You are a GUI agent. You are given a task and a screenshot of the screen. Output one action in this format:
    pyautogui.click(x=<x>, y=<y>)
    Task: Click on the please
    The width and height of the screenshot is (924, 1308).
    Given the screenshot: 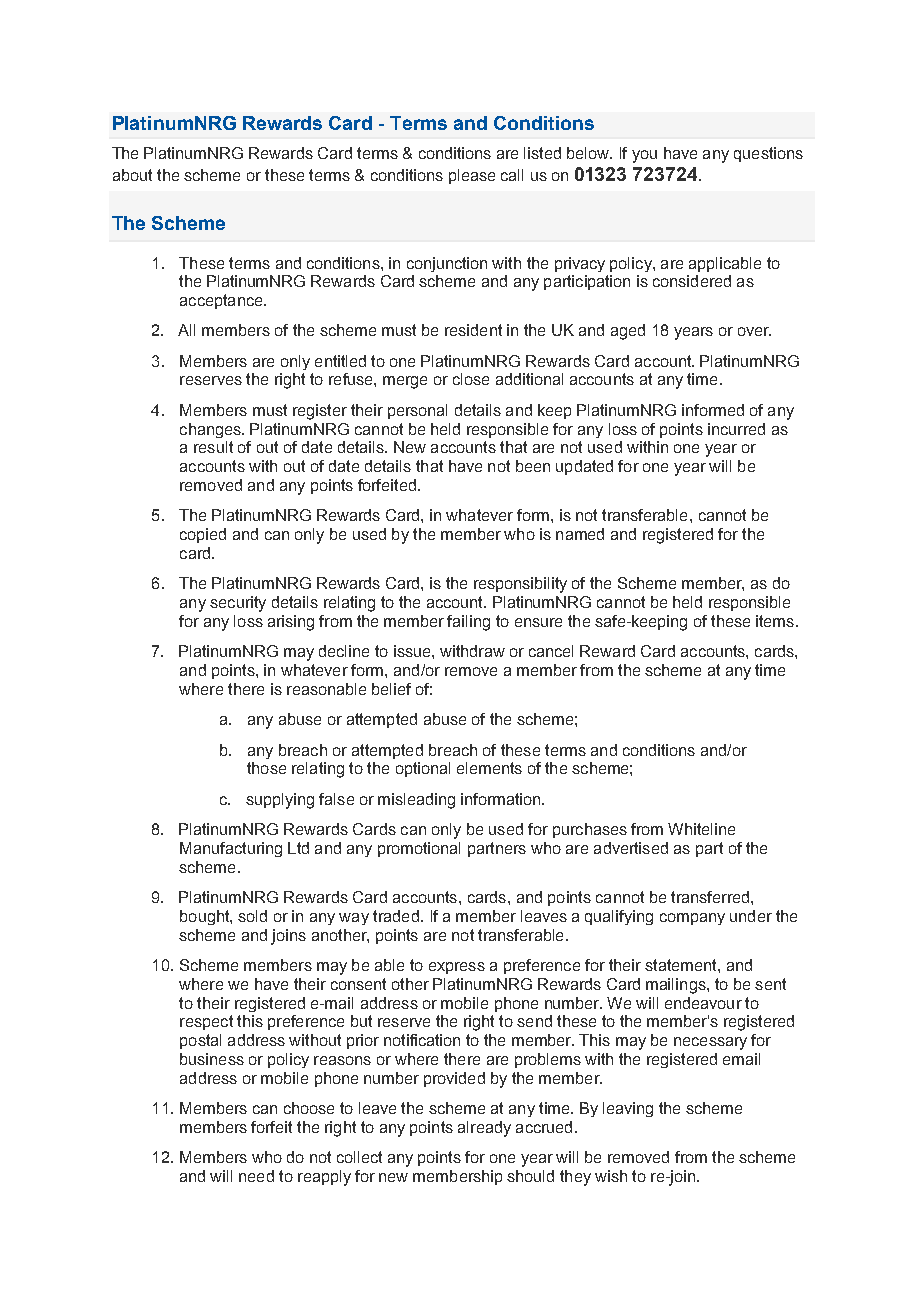 What is the action you would take?
    pyautogui.click(x=472, y=176)
